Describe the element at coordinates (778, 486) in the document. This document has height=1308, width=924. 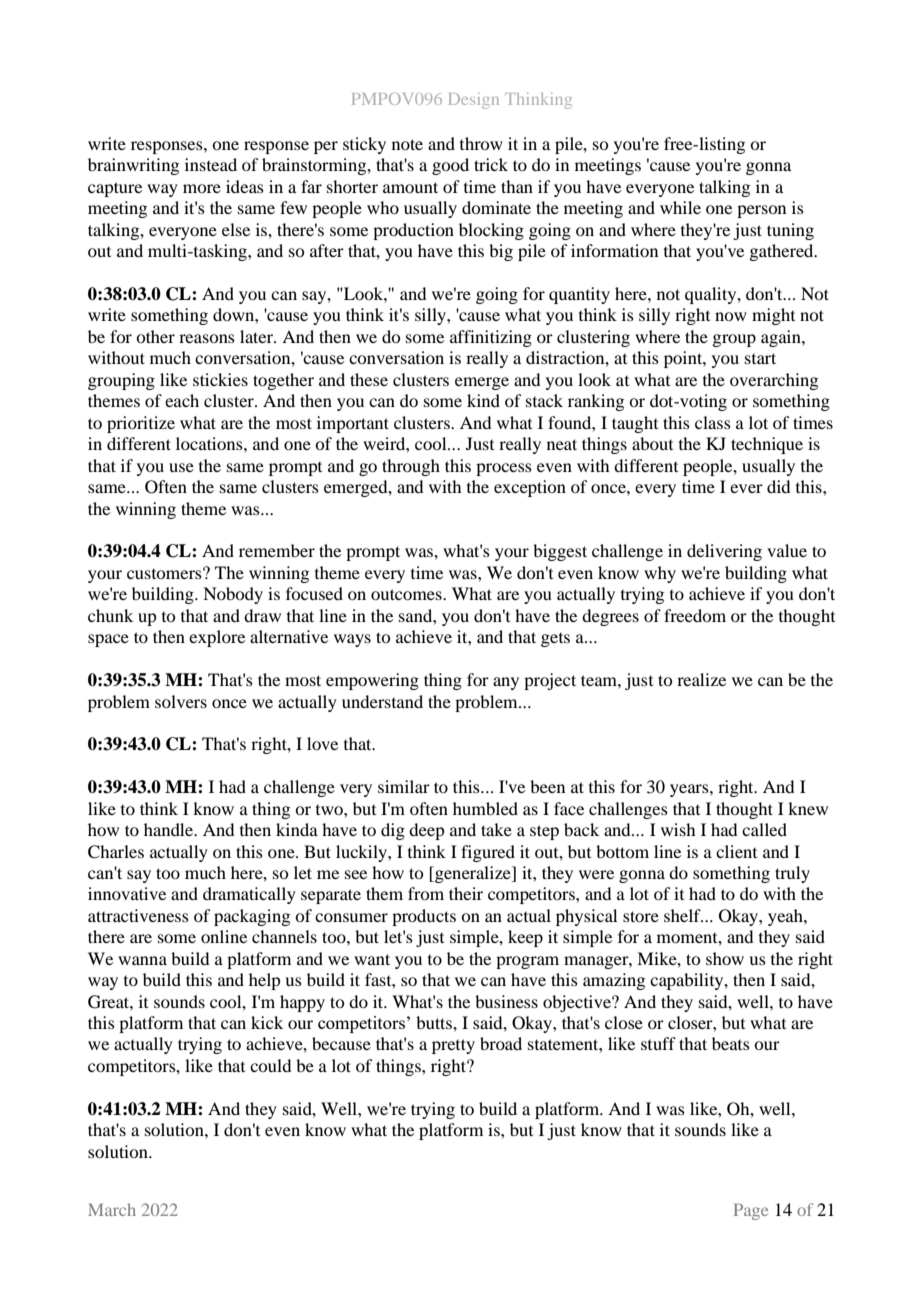
I see `did` at that location.
